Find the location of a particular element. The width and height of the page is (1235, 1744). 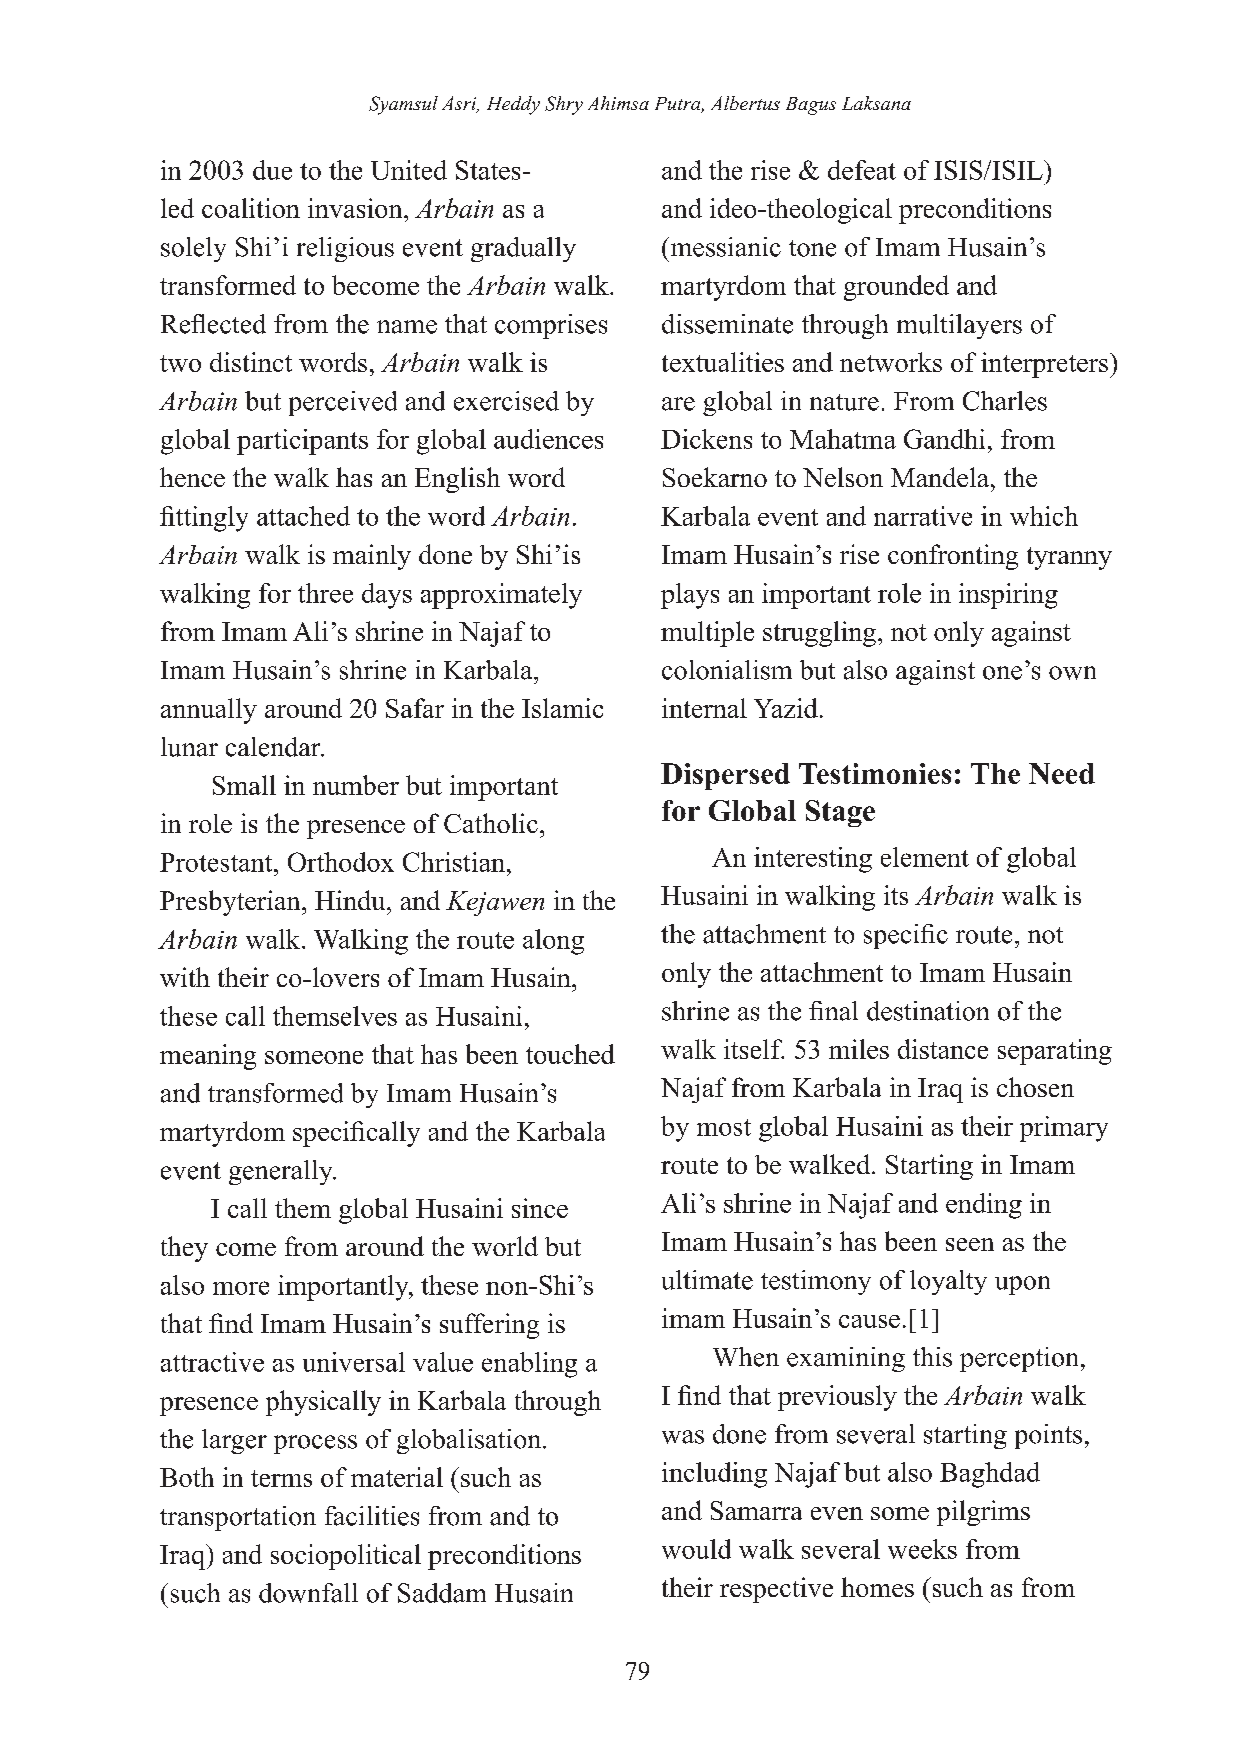

Dispersed is located at coordinates (725, 776).
